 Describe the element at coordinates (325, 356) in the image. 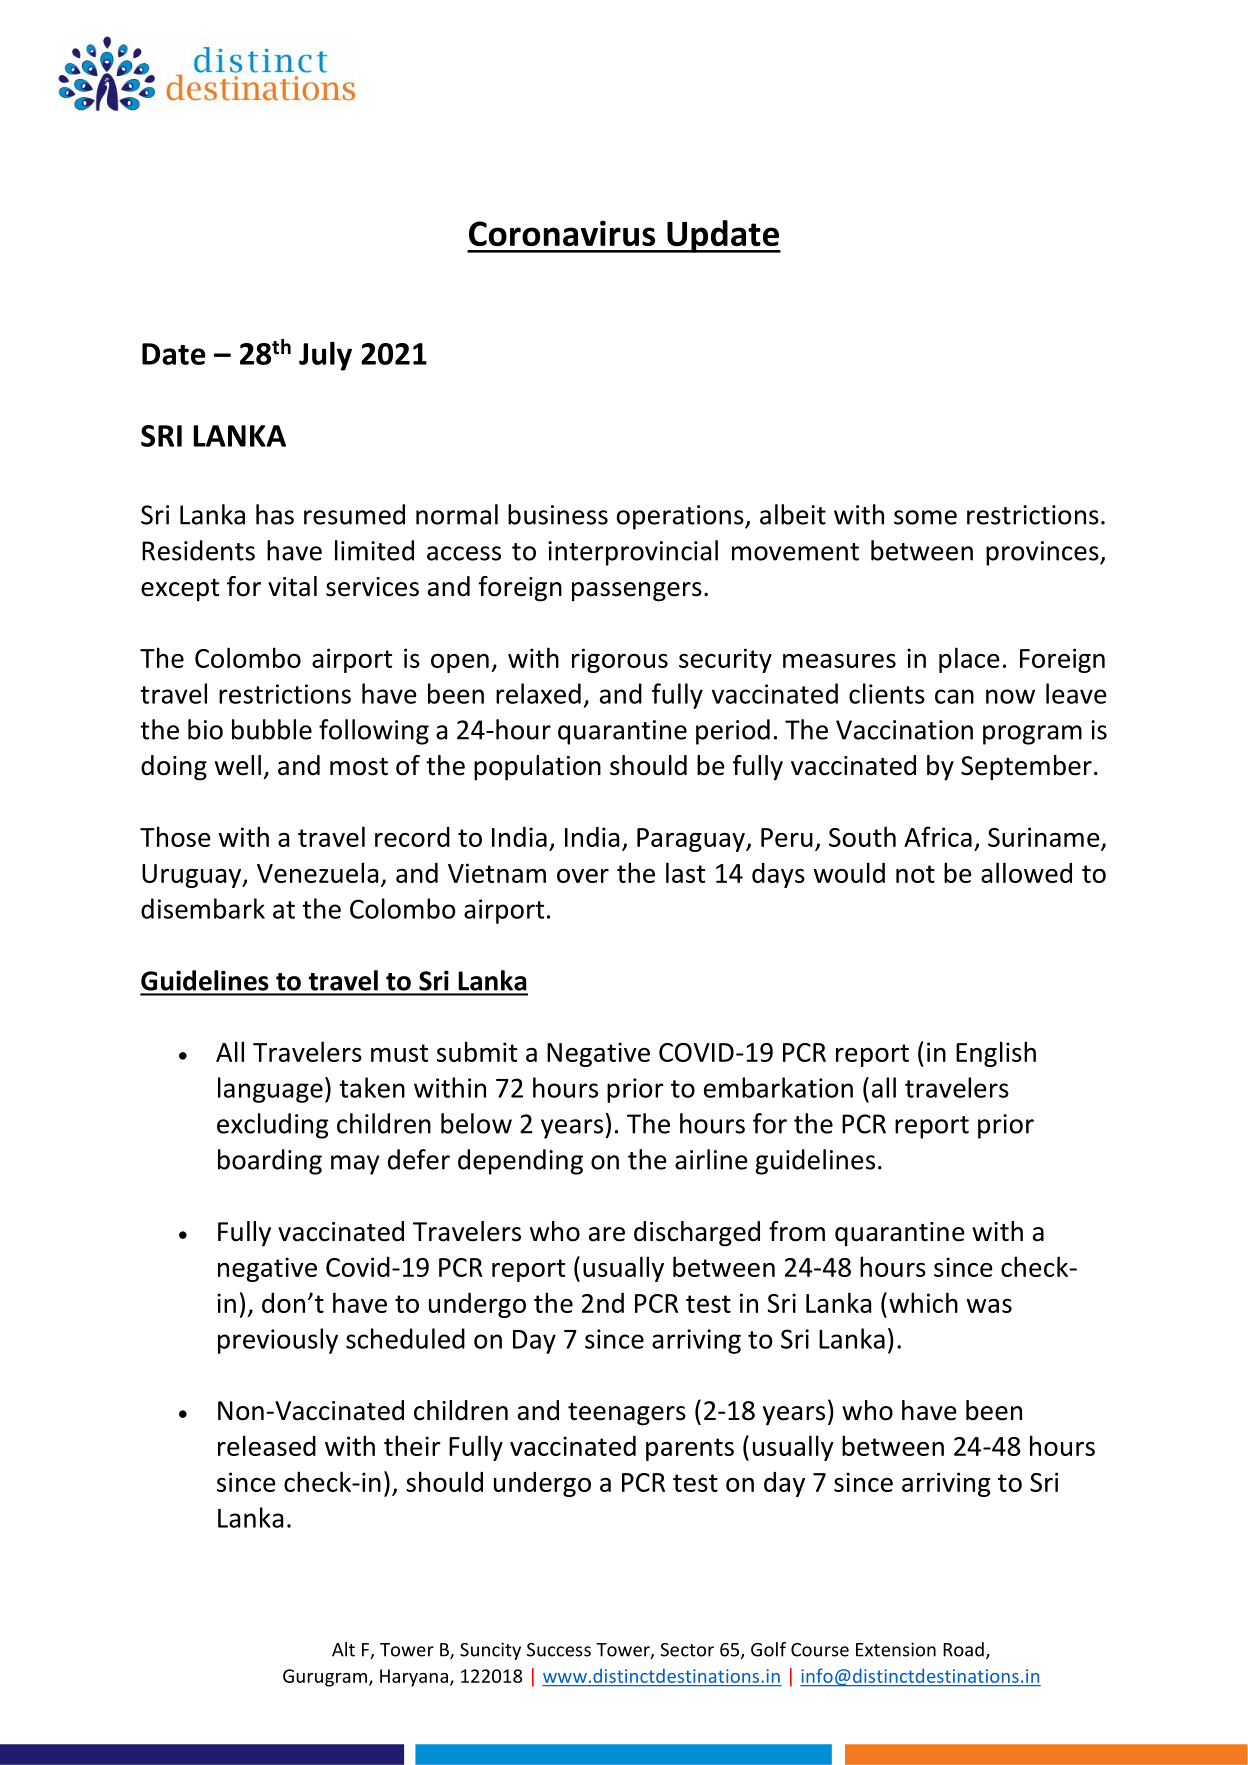

I see `July` at that location.
